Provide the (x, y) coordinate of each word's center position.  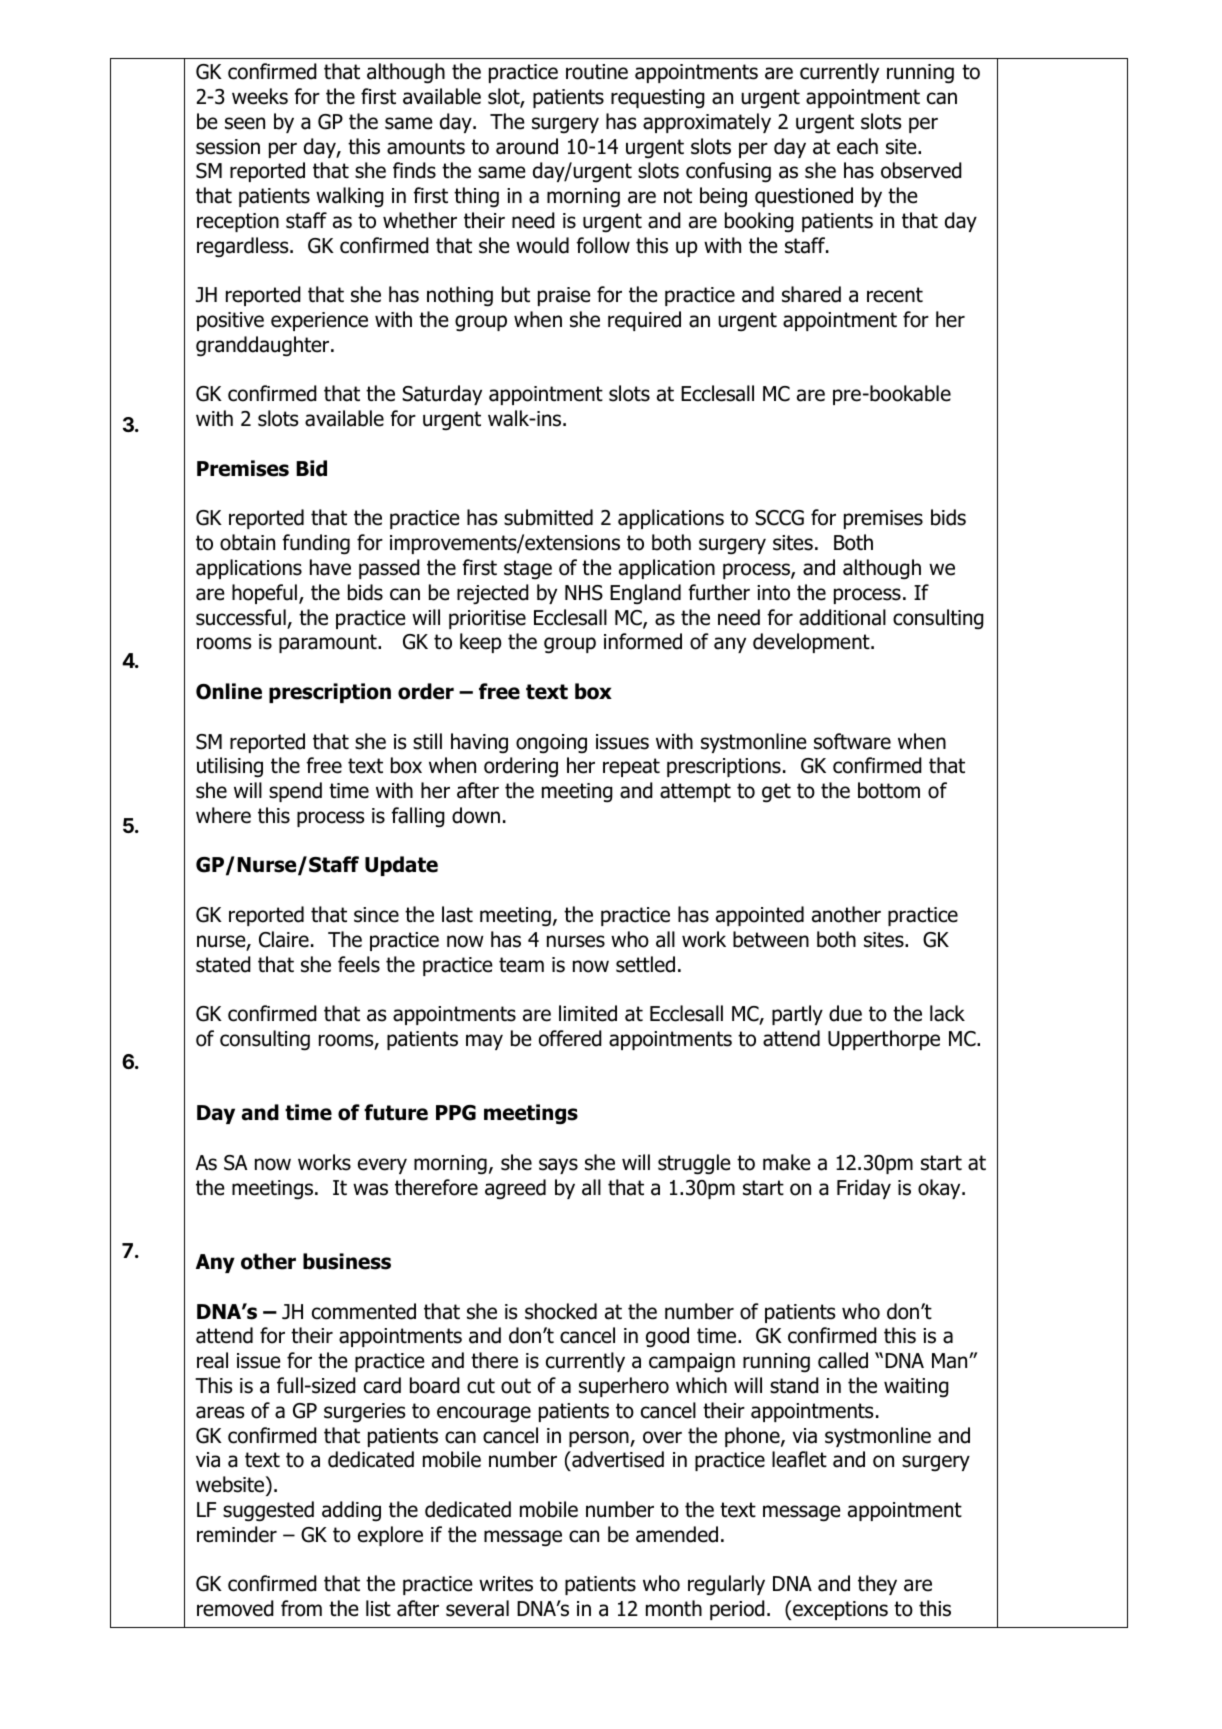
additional (842, 617)
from (301, 1608)
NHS (584, 593)
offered (570, 1038)
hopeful (264, 594)
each (857, 146)
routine (597, 72)
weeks (260, 96)
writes (506, 1584)
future (396, 1112)
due (845, 1013)
